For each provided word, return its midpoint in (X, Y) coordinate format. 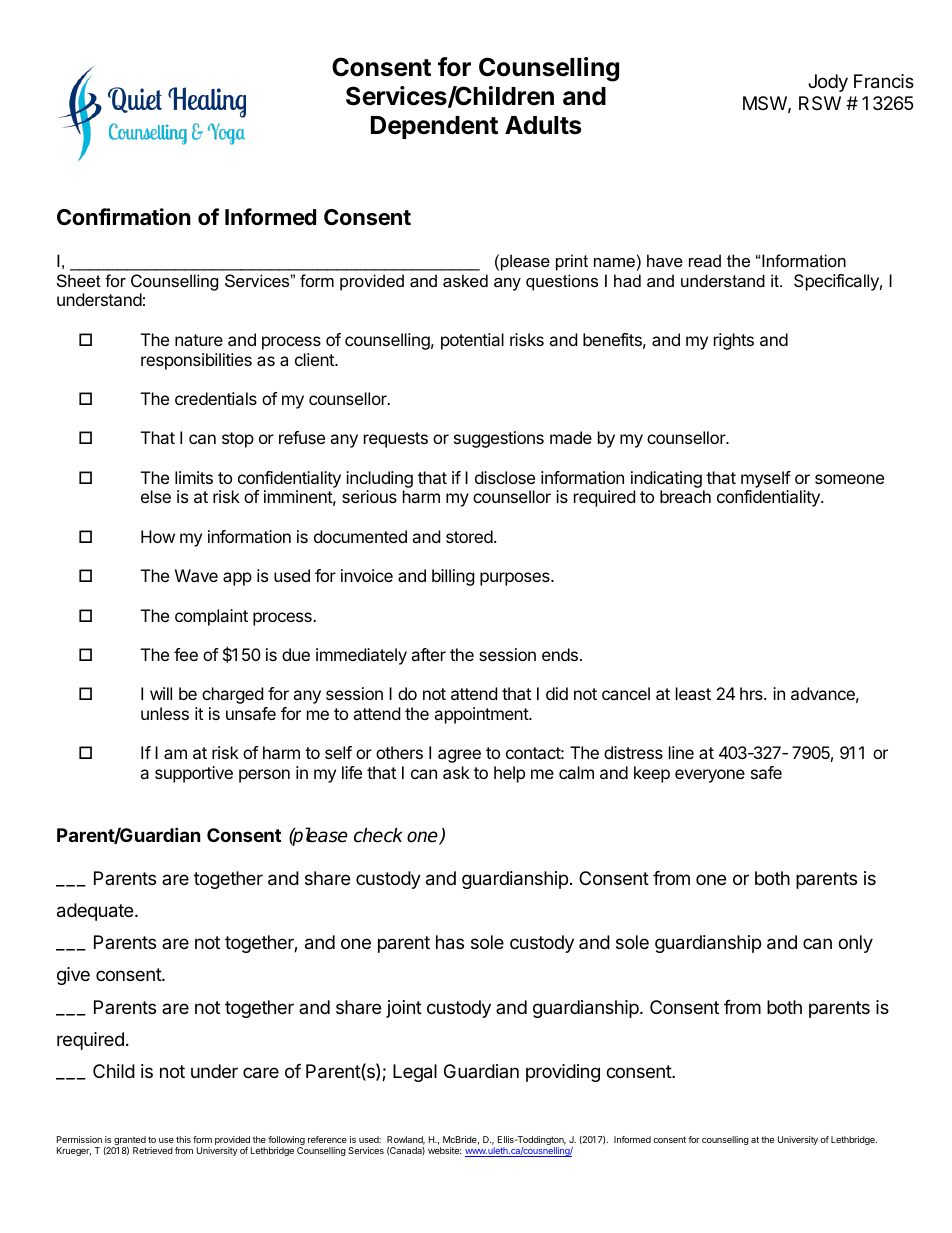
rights (734, 341)
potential (472, 341)
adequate (96, 912)
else (156, 496)
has (450, 942)
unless (165, 713)
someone (849, 479)
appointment (482, 715)
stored (469, 536)
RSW (820, 103)
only (855, 944)
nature (199, 340)
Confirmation (124, 217)
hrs (752, 693)
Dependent (434, 127)
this (183, 1139)
